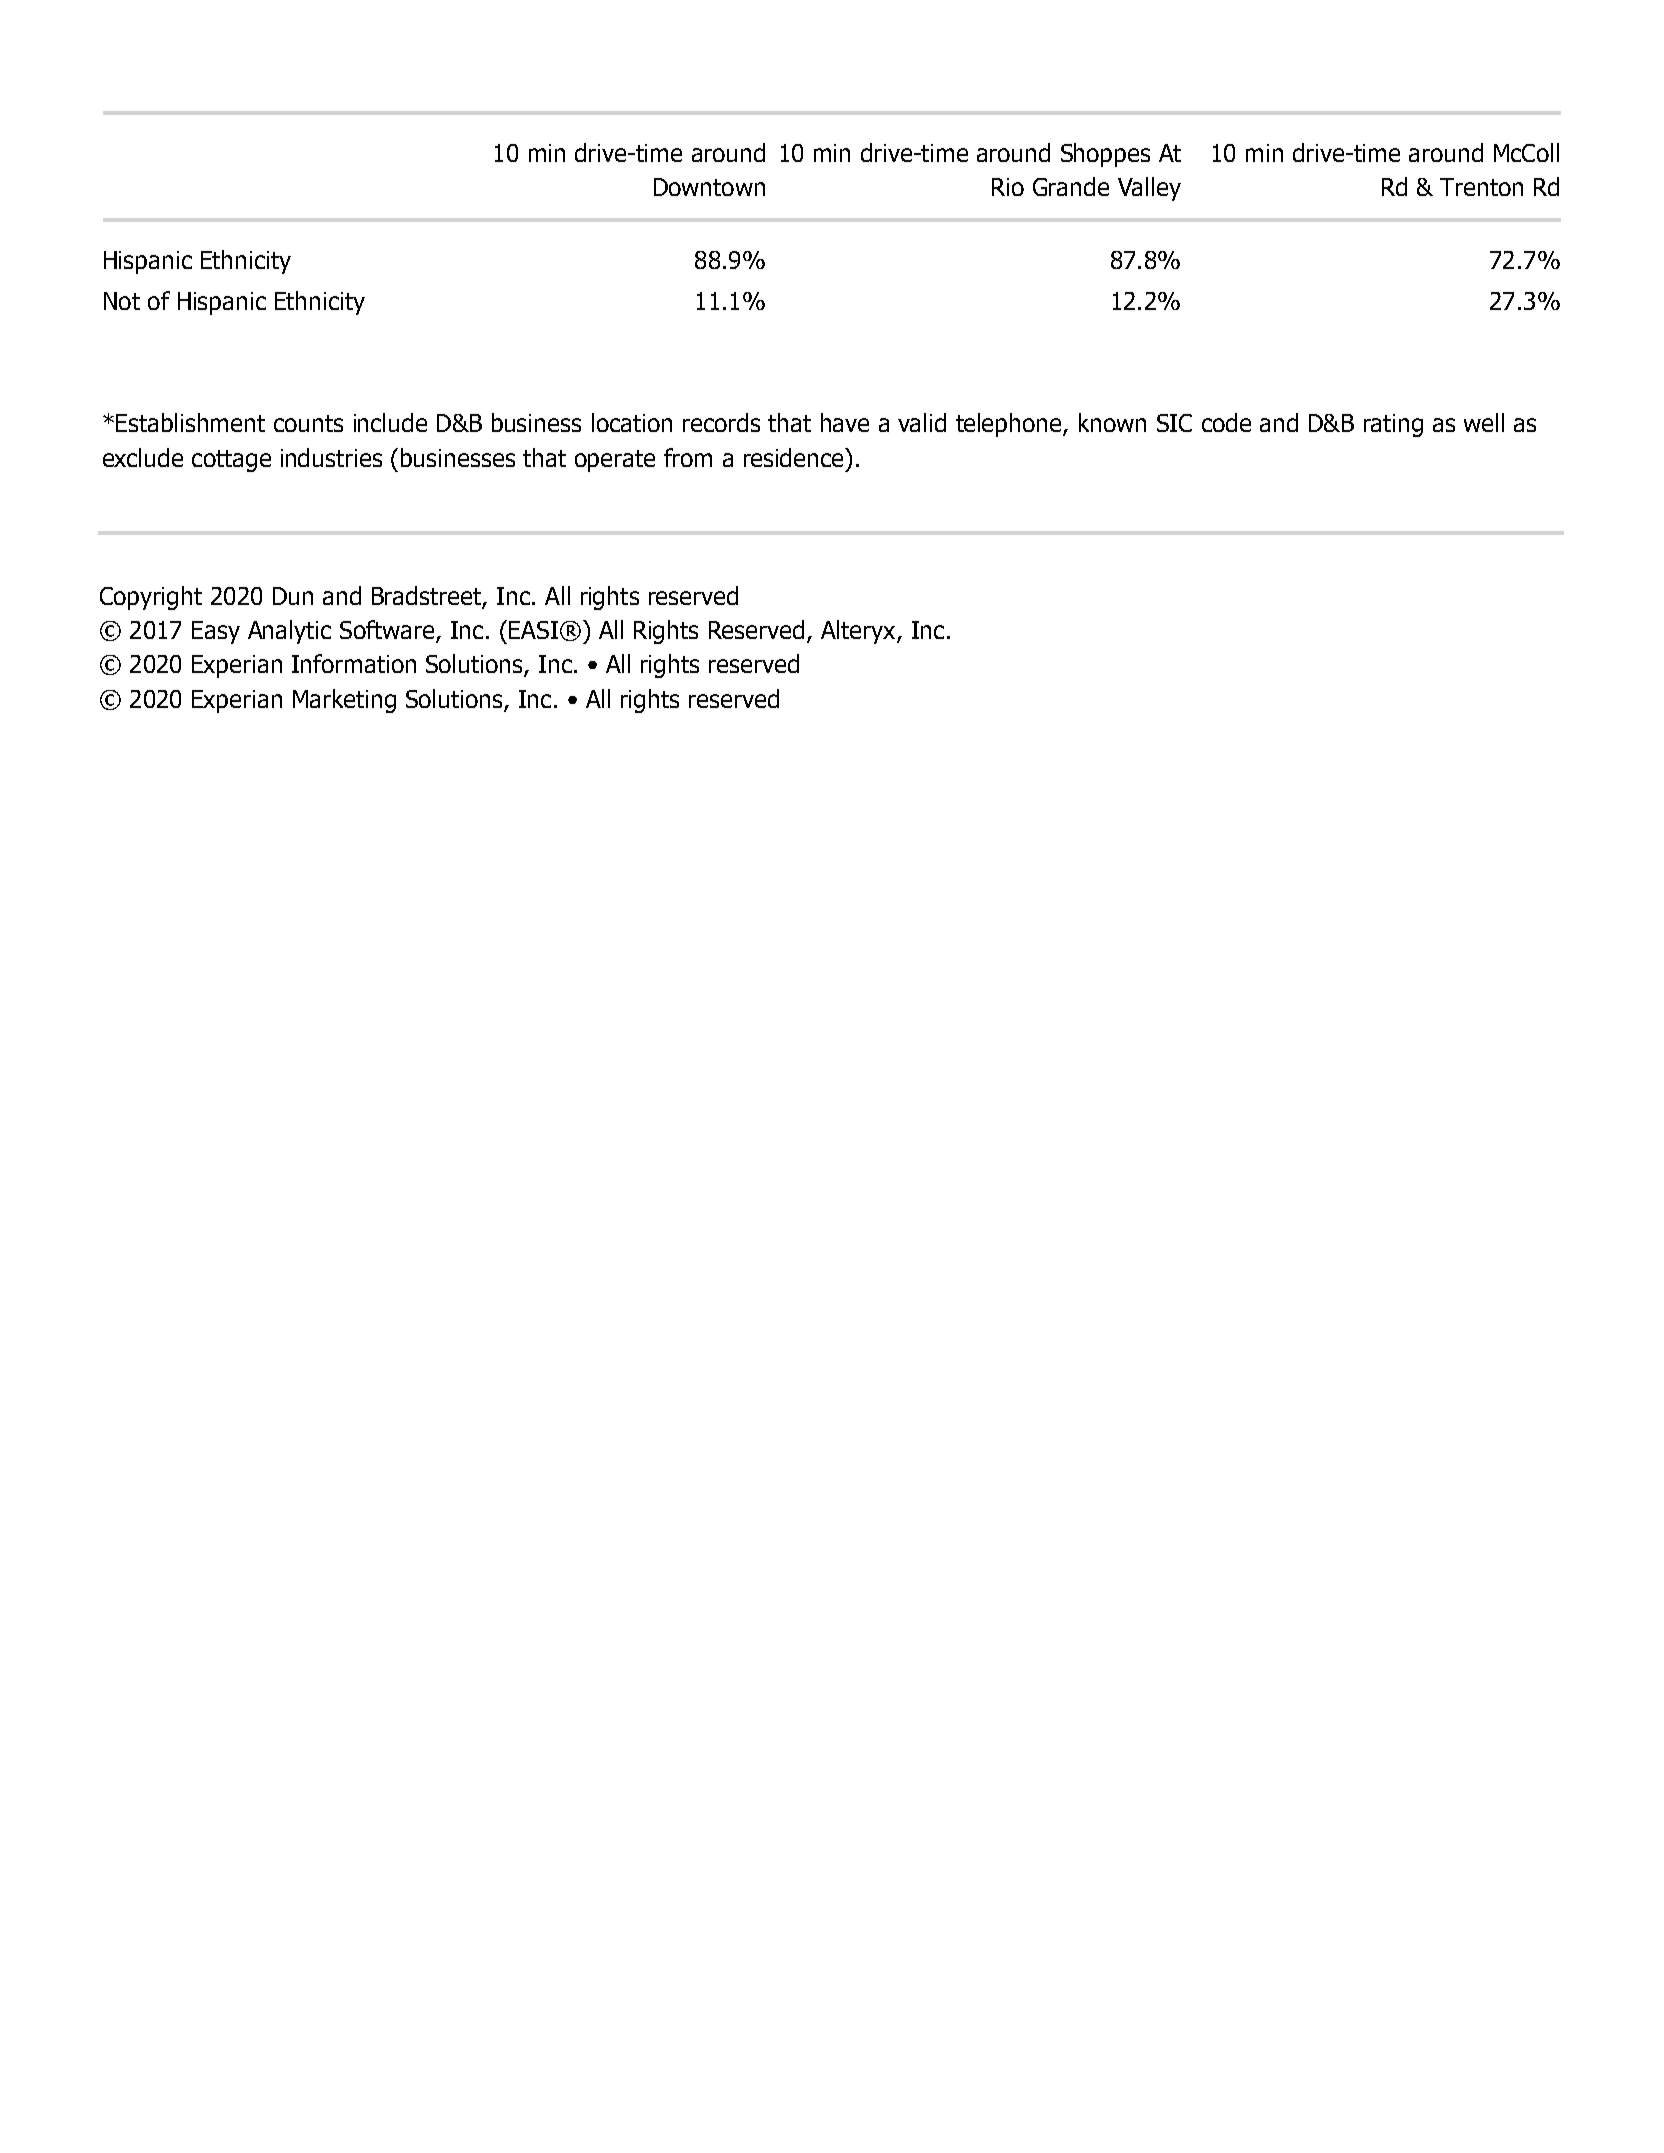 This screenshot has width=1664, height=2153. I want to click on SIC, so click(1174, 423).
